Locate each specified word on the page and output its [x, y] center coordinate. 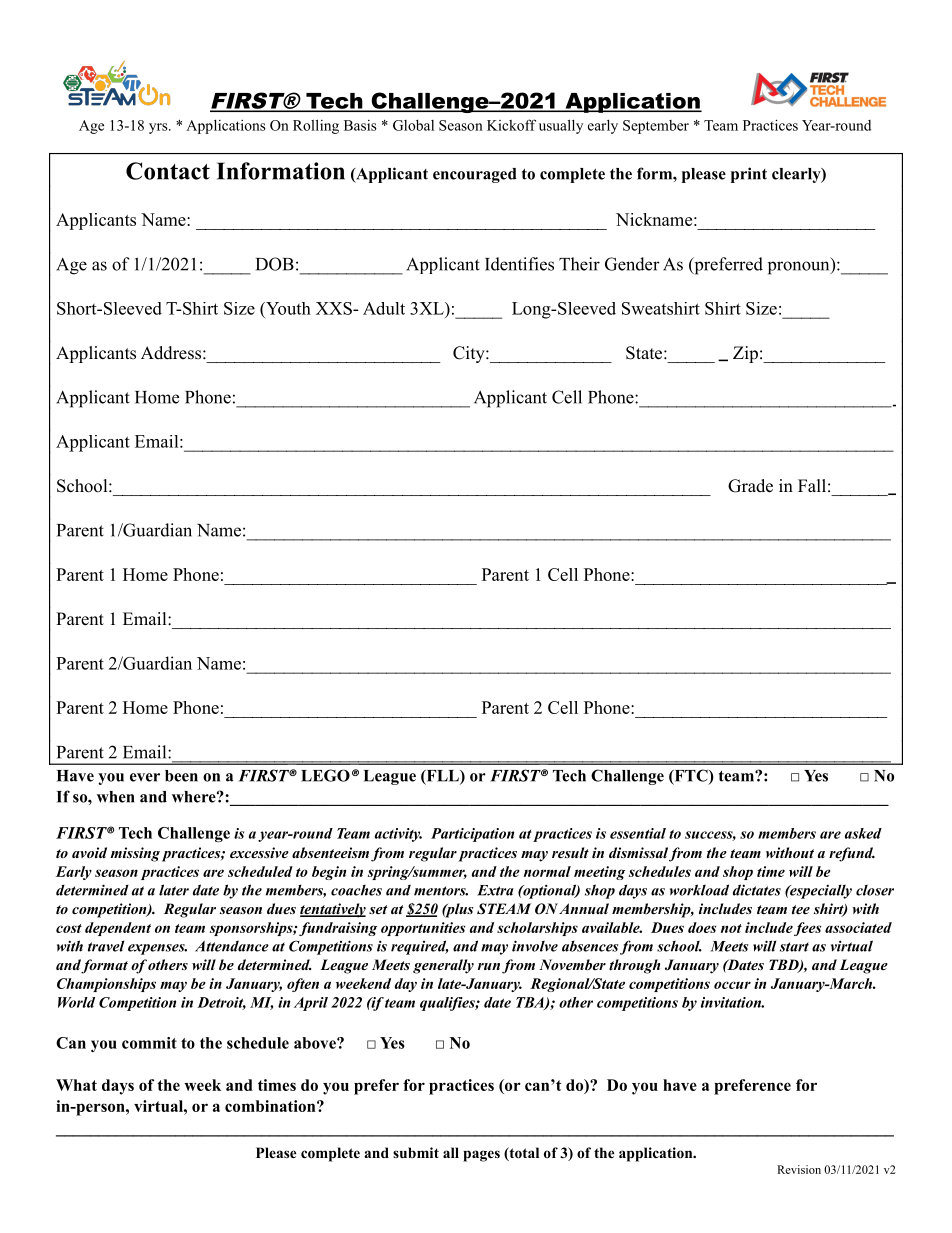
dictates [757, 890]
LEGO [325, 775]
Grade [750, 486]
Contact [168, 171]
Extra [495, 890]
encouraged [475, 175]
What [76, 1085]
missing [135, 854]
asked [863, 833]
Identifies [519, 264]
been [181, 776]
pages [481, 1156]
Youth [287, 308]
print [749, 175]
